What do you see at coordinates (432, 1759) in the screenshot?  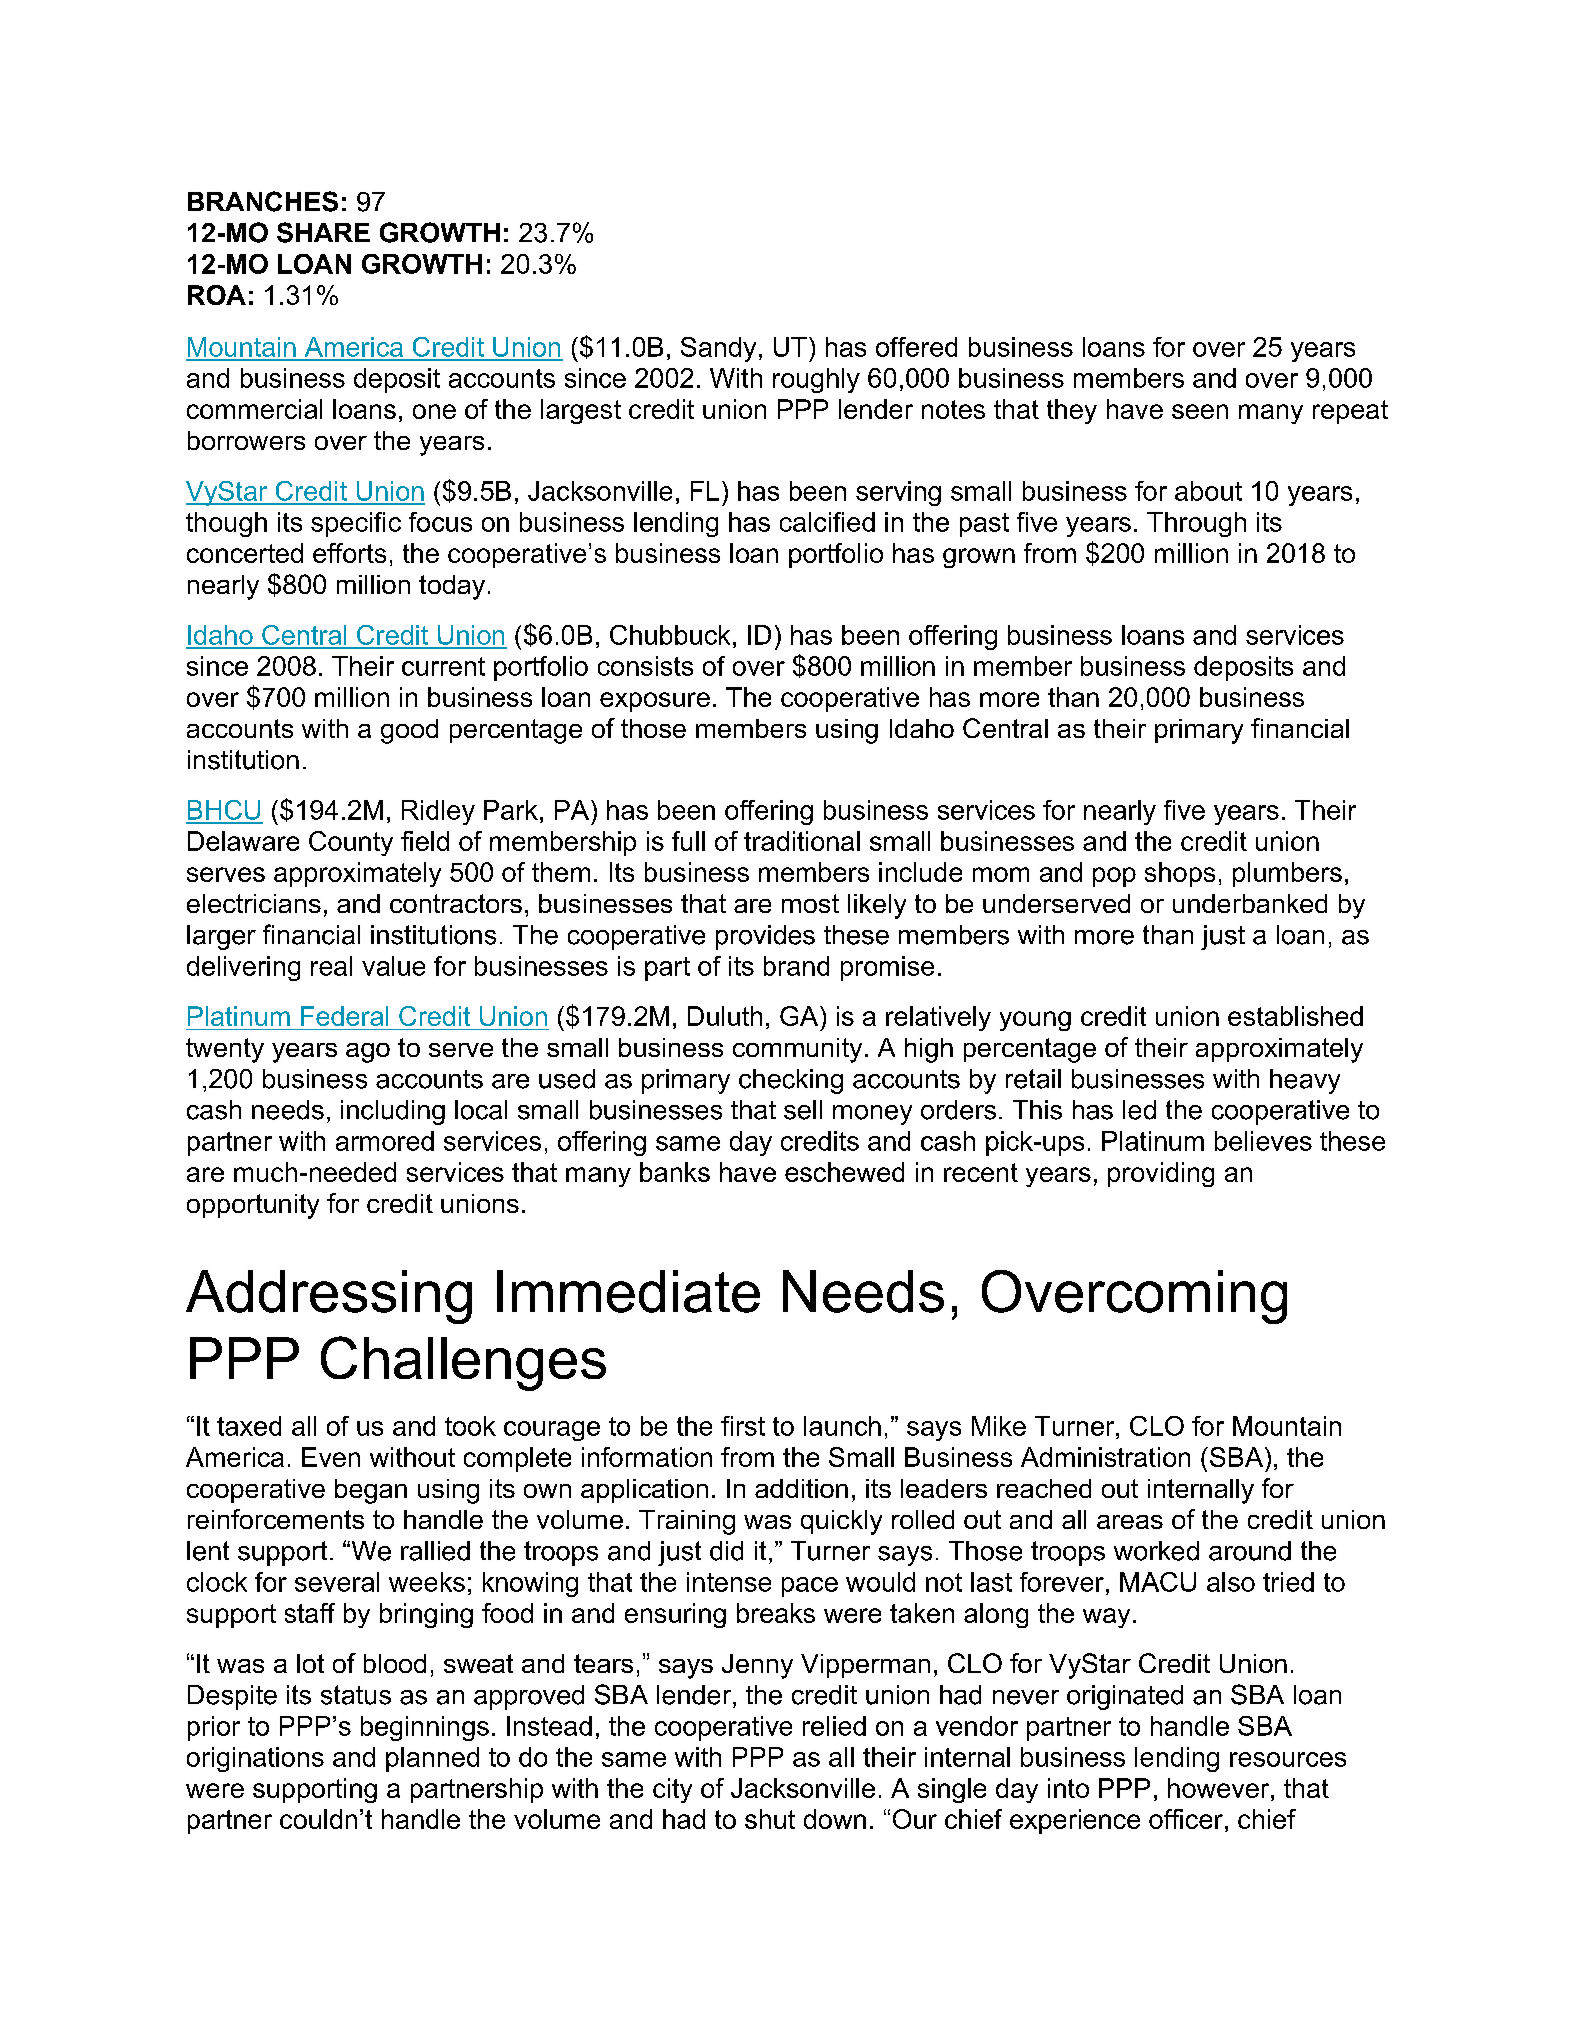 I see `planned` at bounding box center [432, 1759].
